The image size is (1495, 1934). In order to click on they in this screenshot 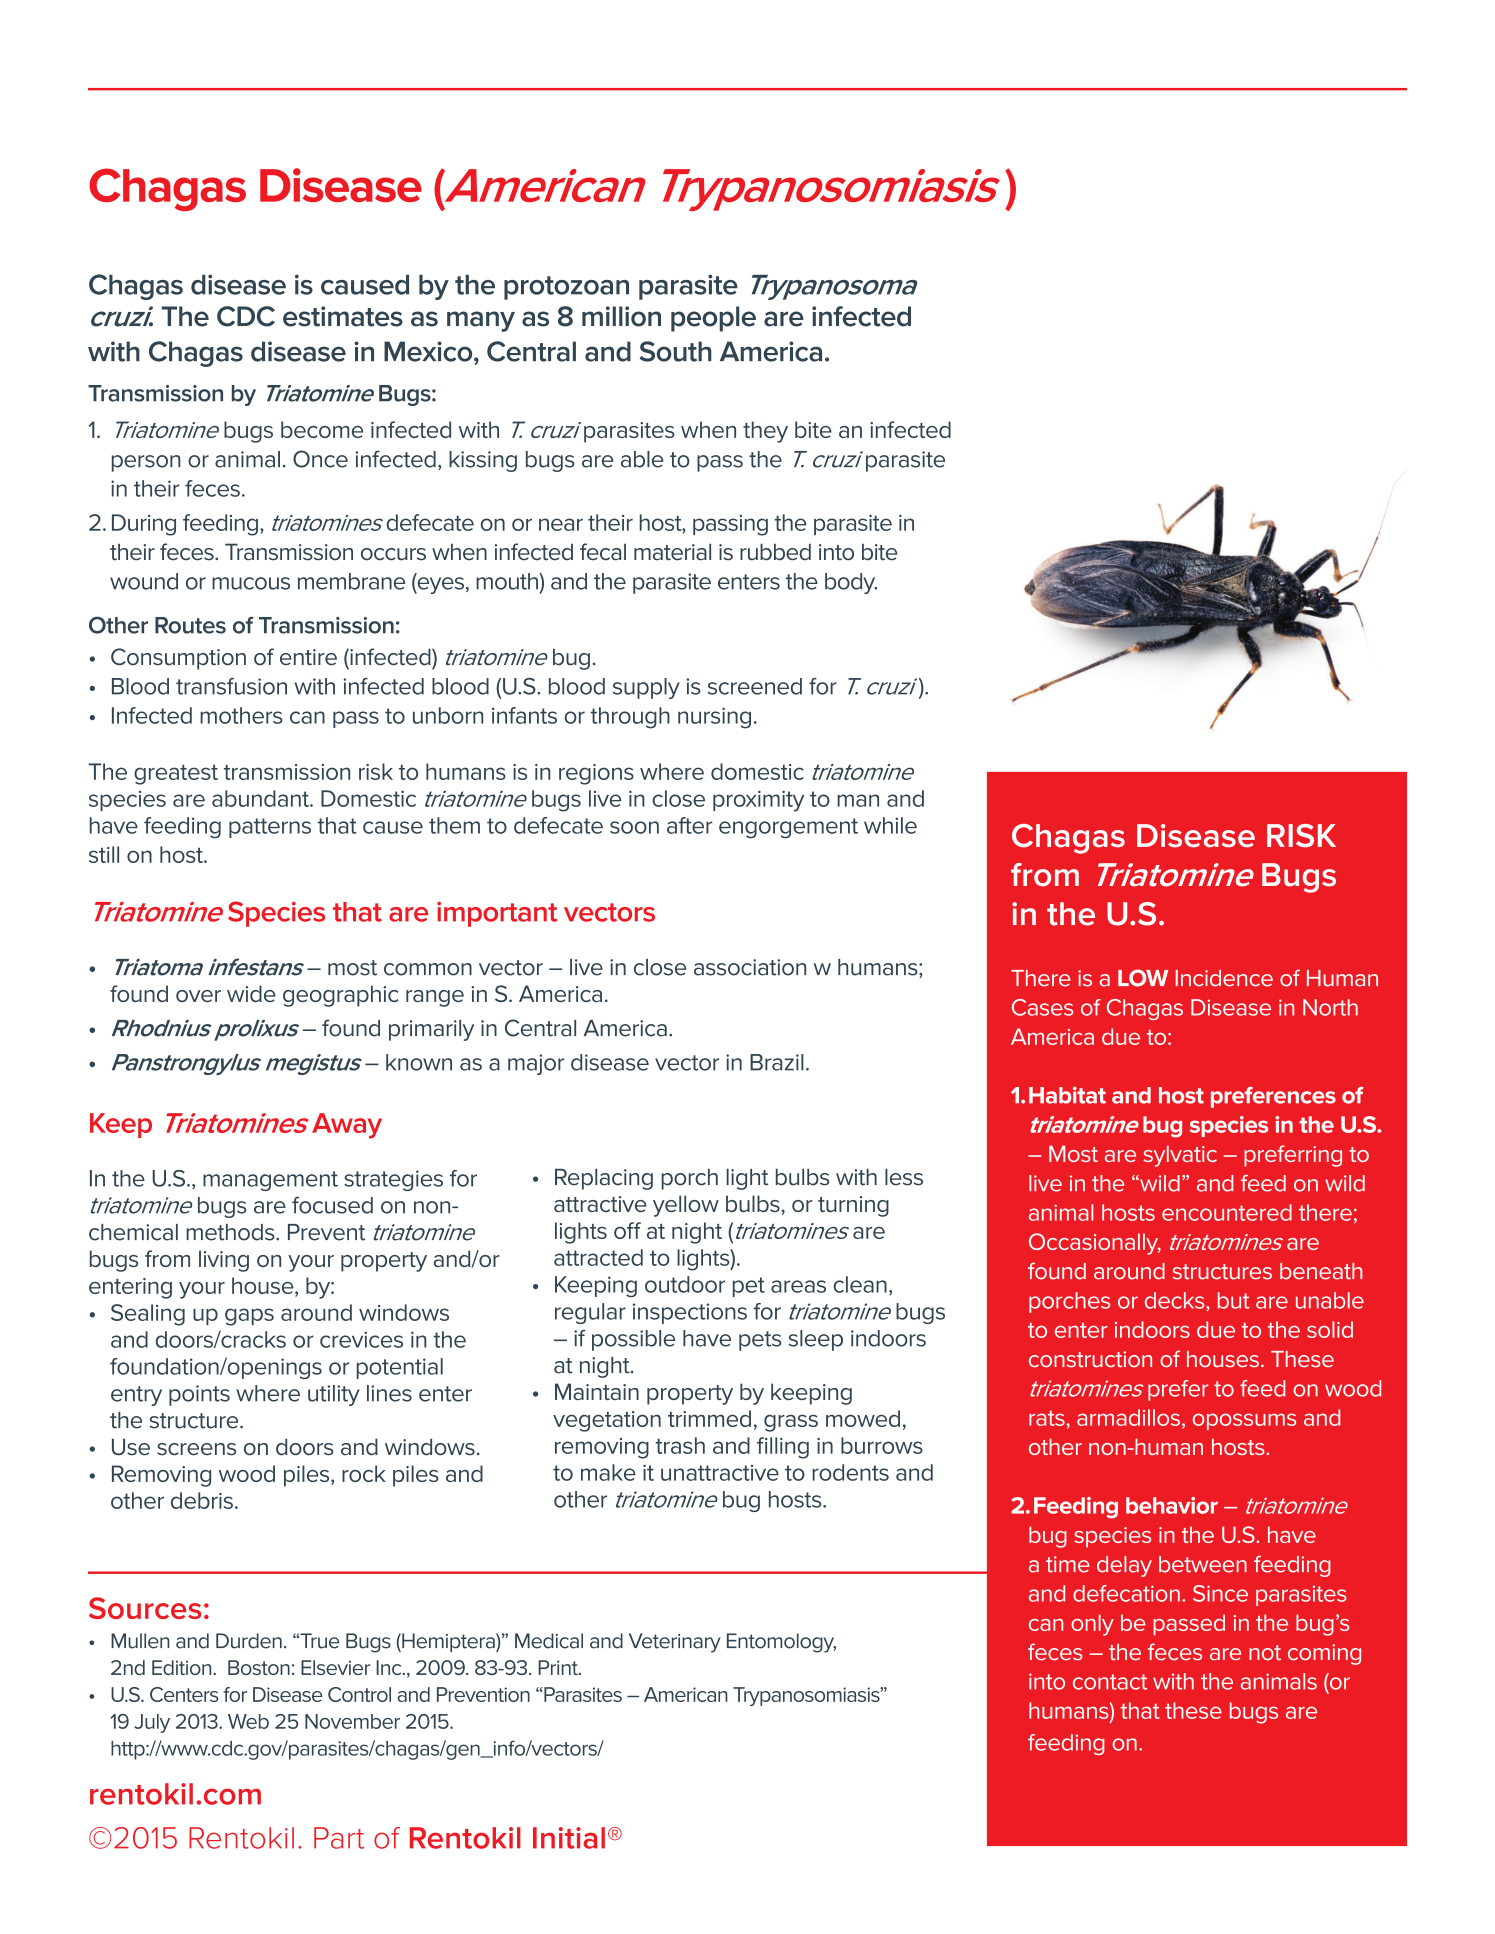, I will do `click(765, 432)`.
